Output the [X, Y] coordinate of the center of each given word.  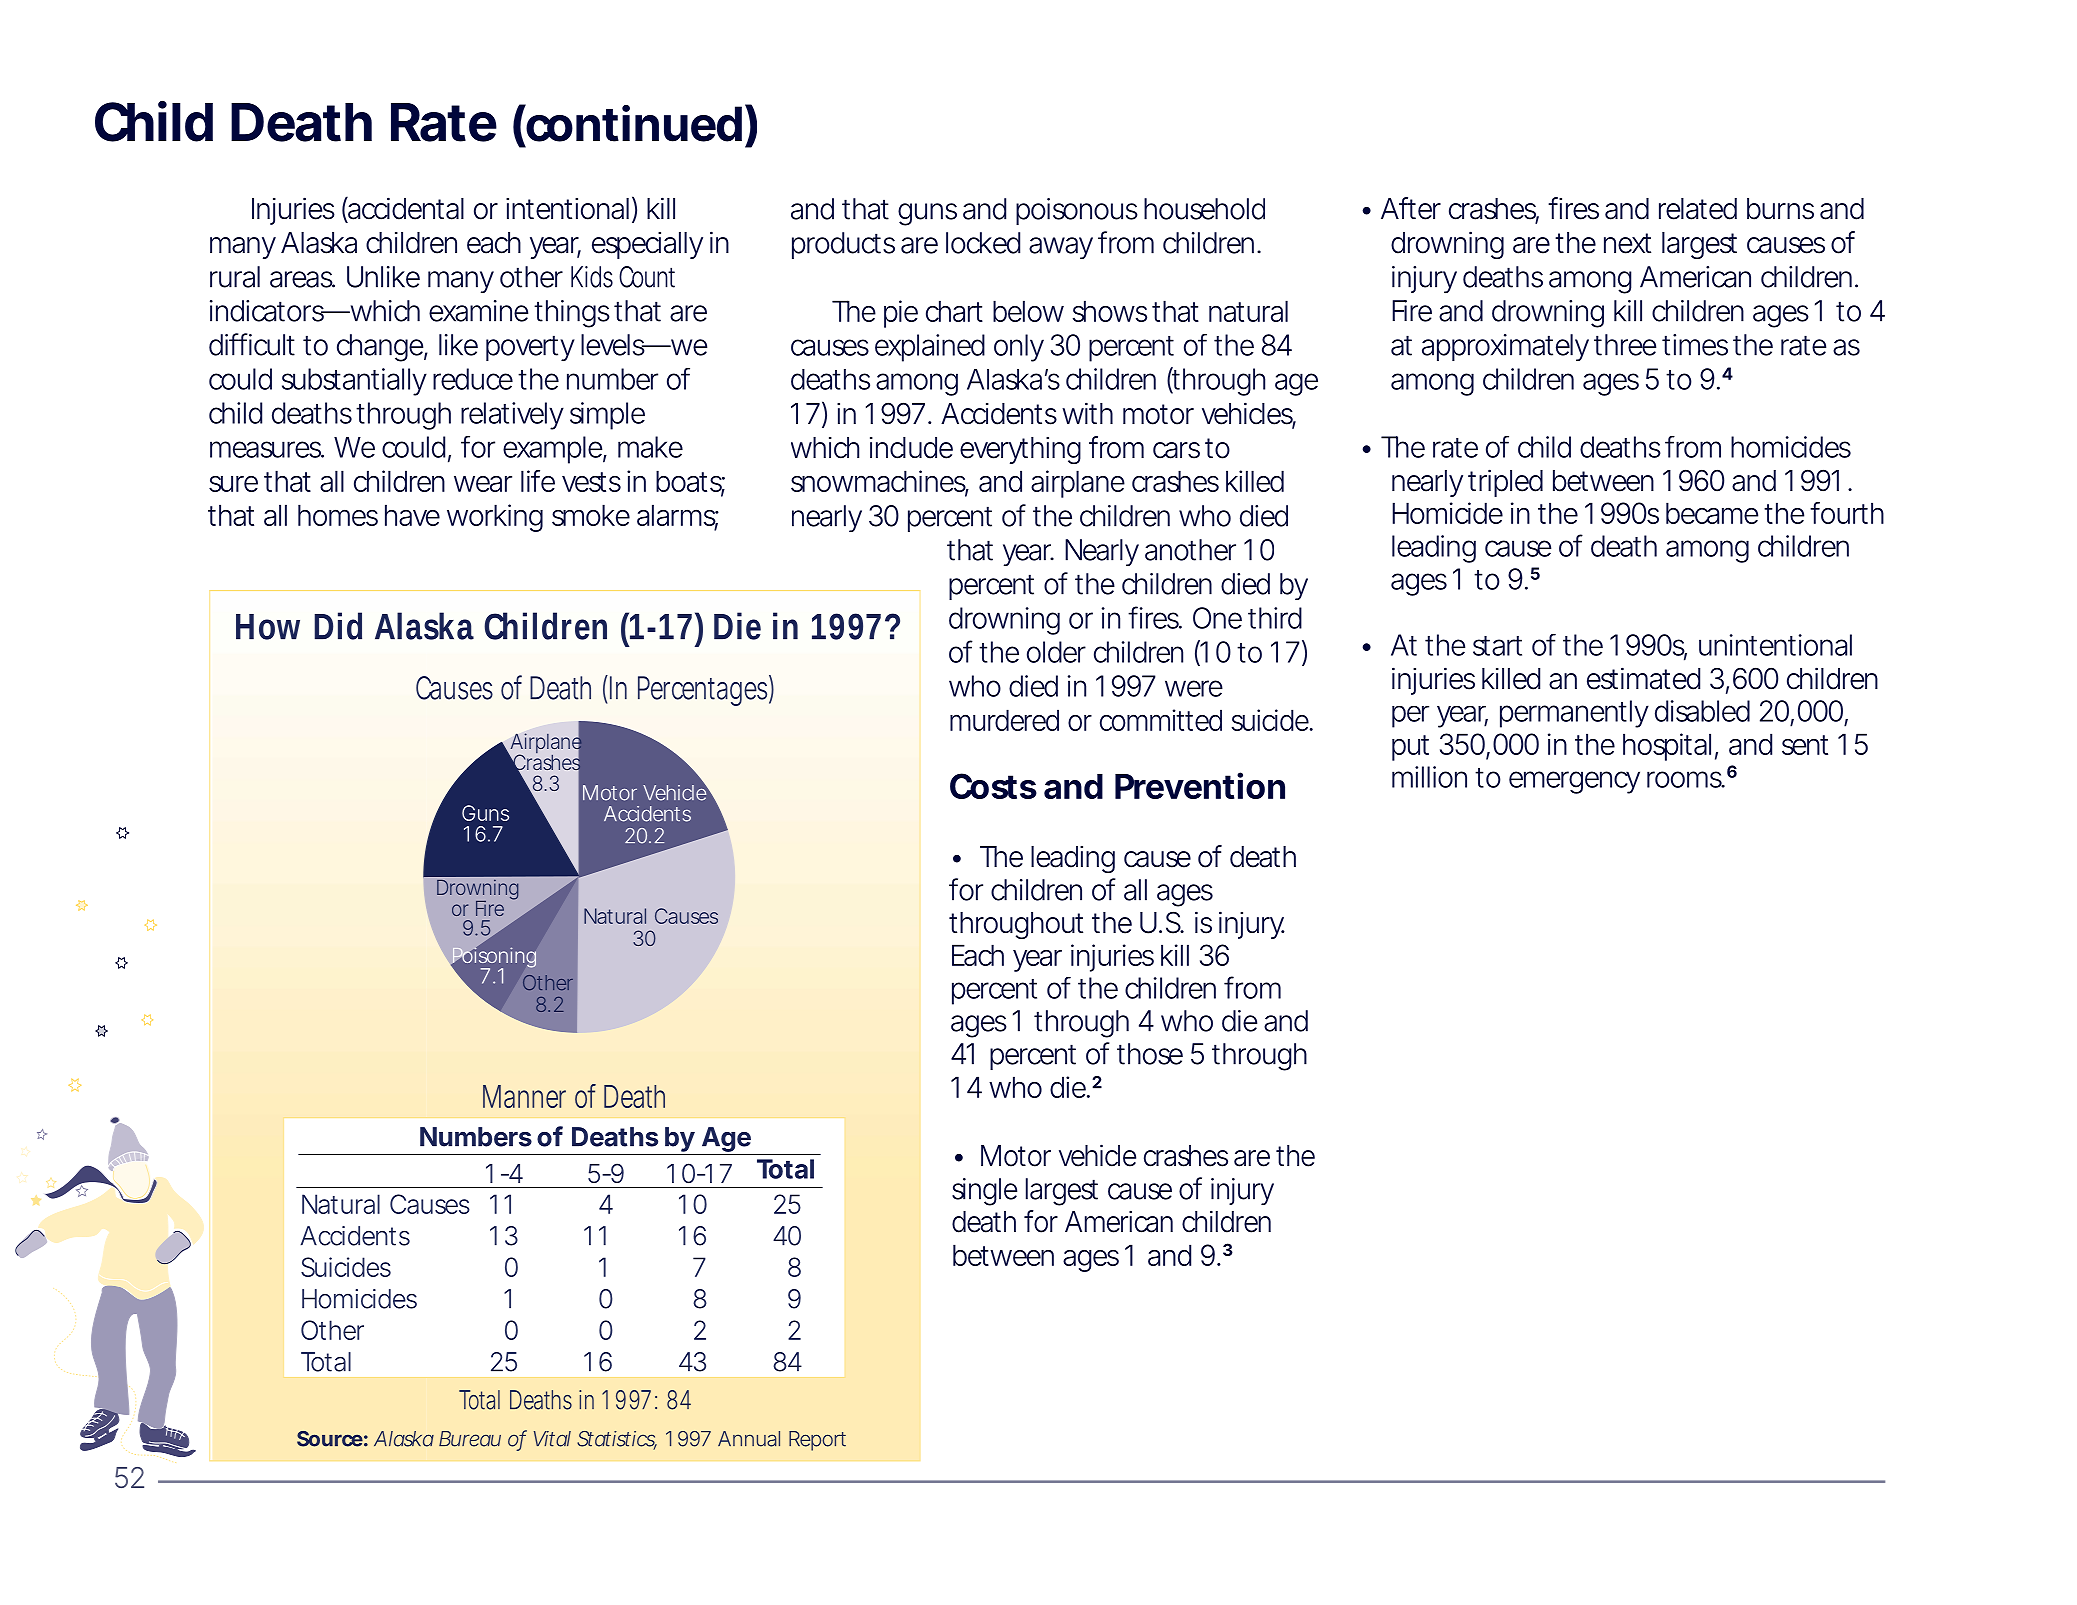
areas [302, 279]
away [1061, 248]
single [984, 1192]
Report [817, 1441]
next [1627, 243]
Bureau [470, 1439]
